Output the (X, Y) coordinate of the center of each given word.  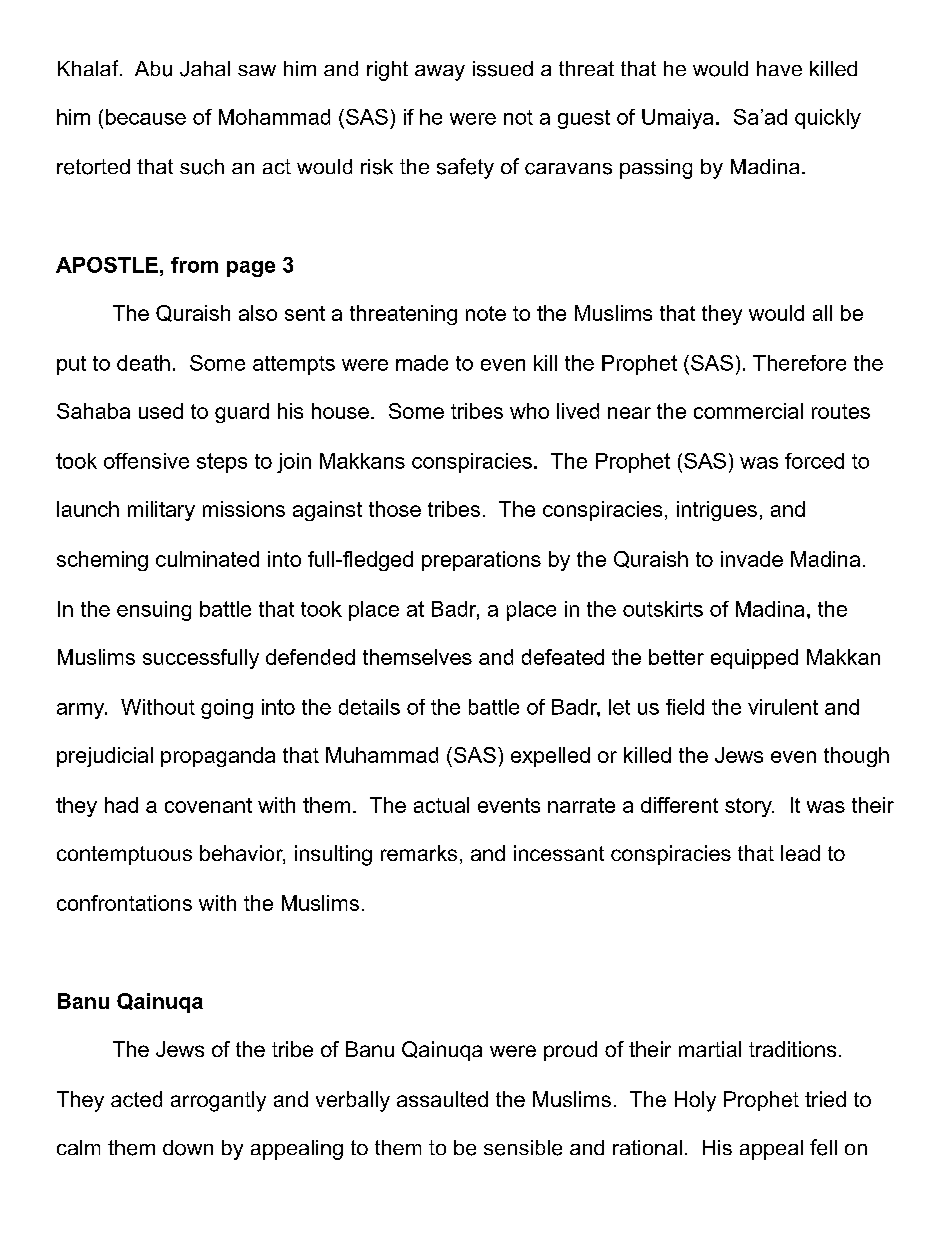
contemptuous (124, 855)
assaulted (442, 1099)
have (779, 68)
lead (800, 853)
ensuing (154, 611)
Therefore (799, 363)
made (422, 363)
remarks (419, 853)
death (143, 363)
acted (136, 1099)
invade (752, 559)
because (146, 117)
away (440, 73)
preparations (481, 561)
